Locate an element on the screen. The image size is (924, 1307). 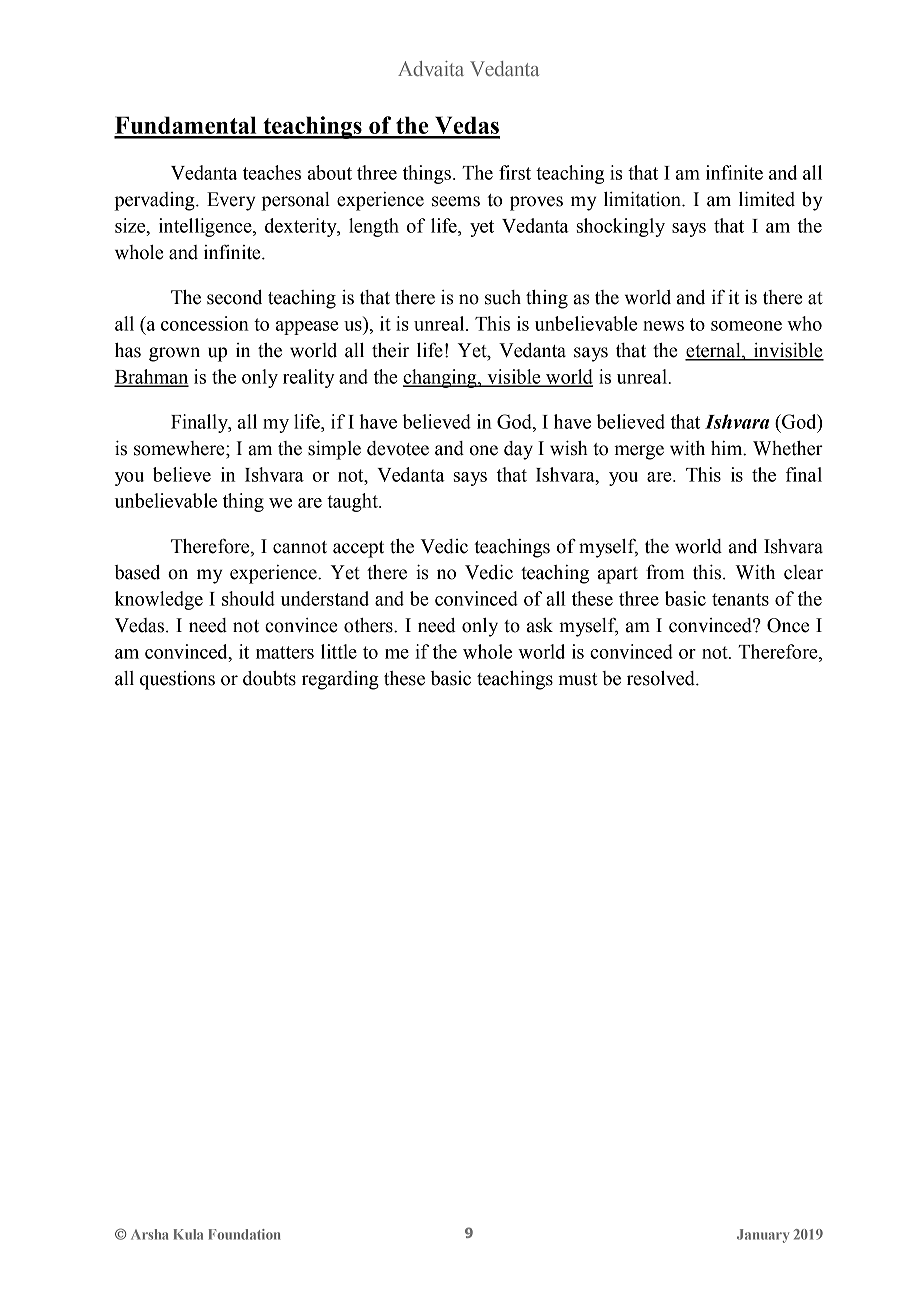
limited is located at coordinates (767, 199).
